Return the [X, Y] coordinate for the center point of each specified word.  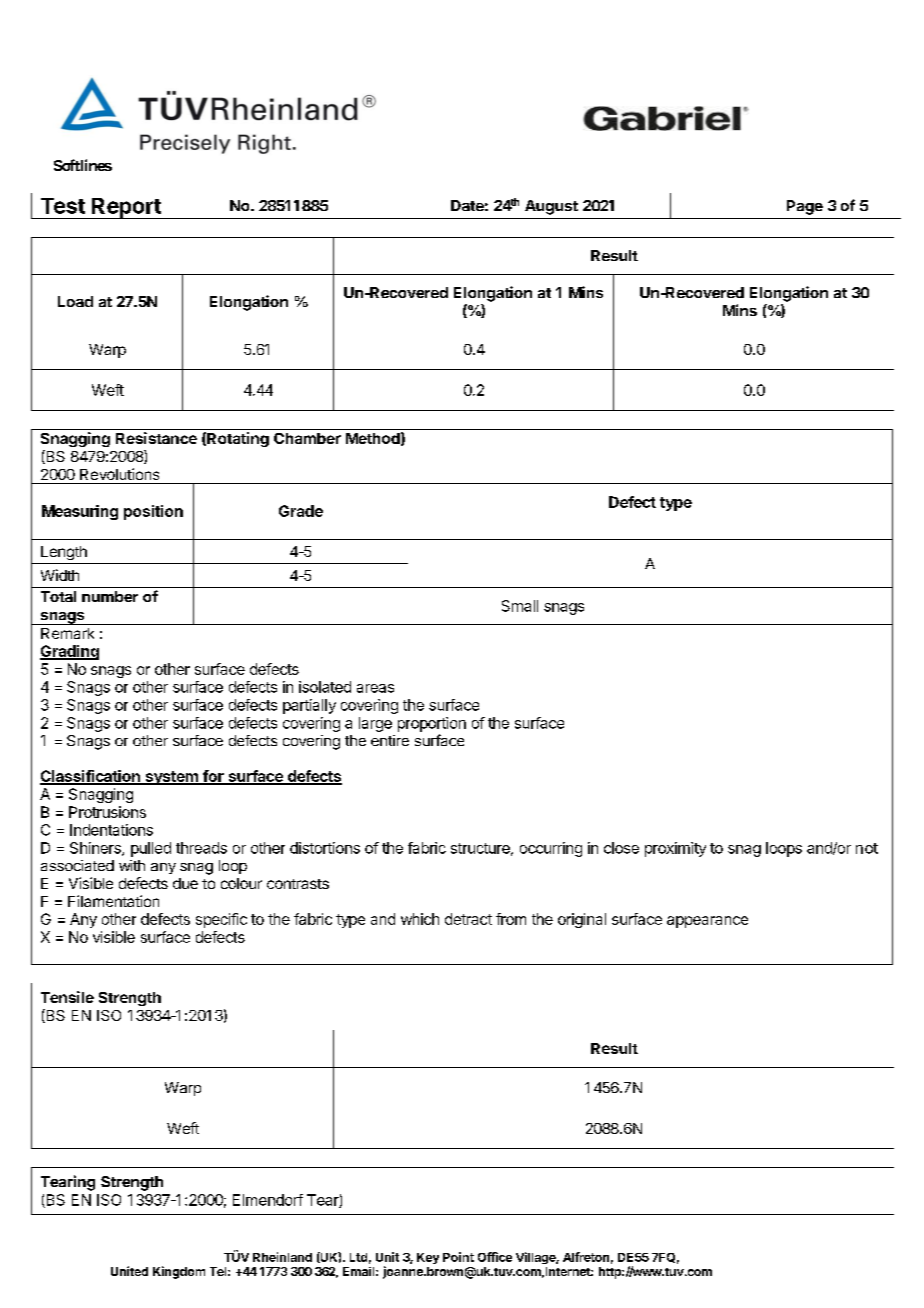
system [171, 778]
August [551, 207]
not [867, 848]
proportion [432, 724]
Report [126, 208]
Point [458, 1257]
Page [805, 207]
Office [495, 1257]
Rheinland [282, 1257]
